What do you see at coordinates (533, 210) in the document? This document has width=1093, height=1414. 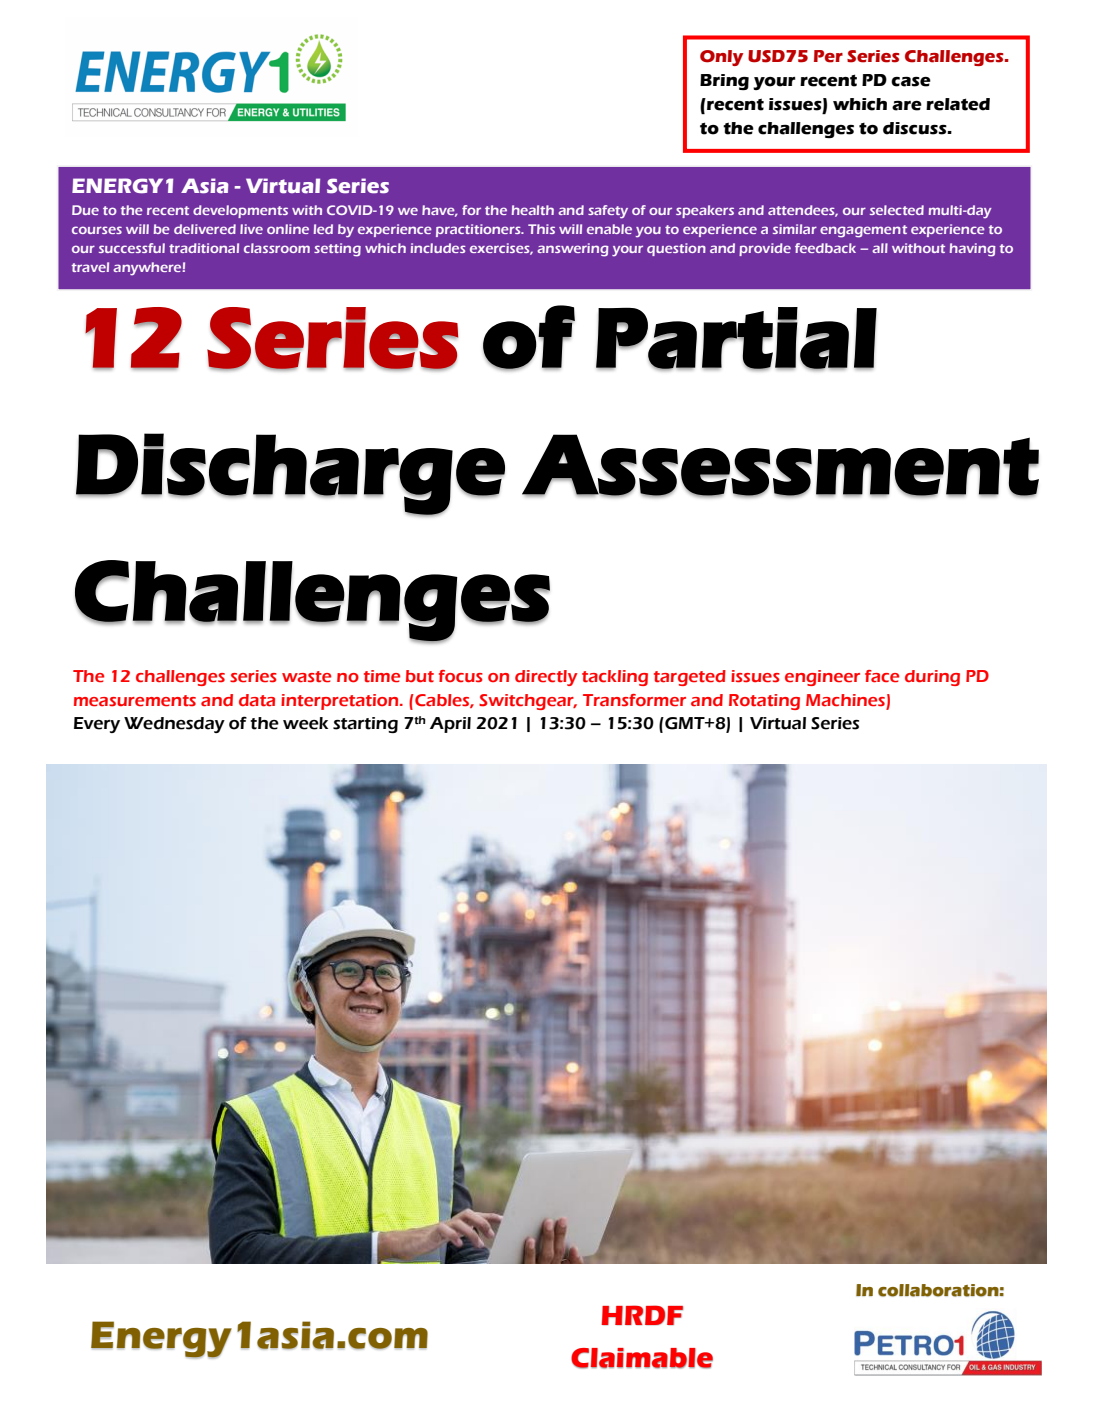 I see `health` at bounding box center [533, 210].
